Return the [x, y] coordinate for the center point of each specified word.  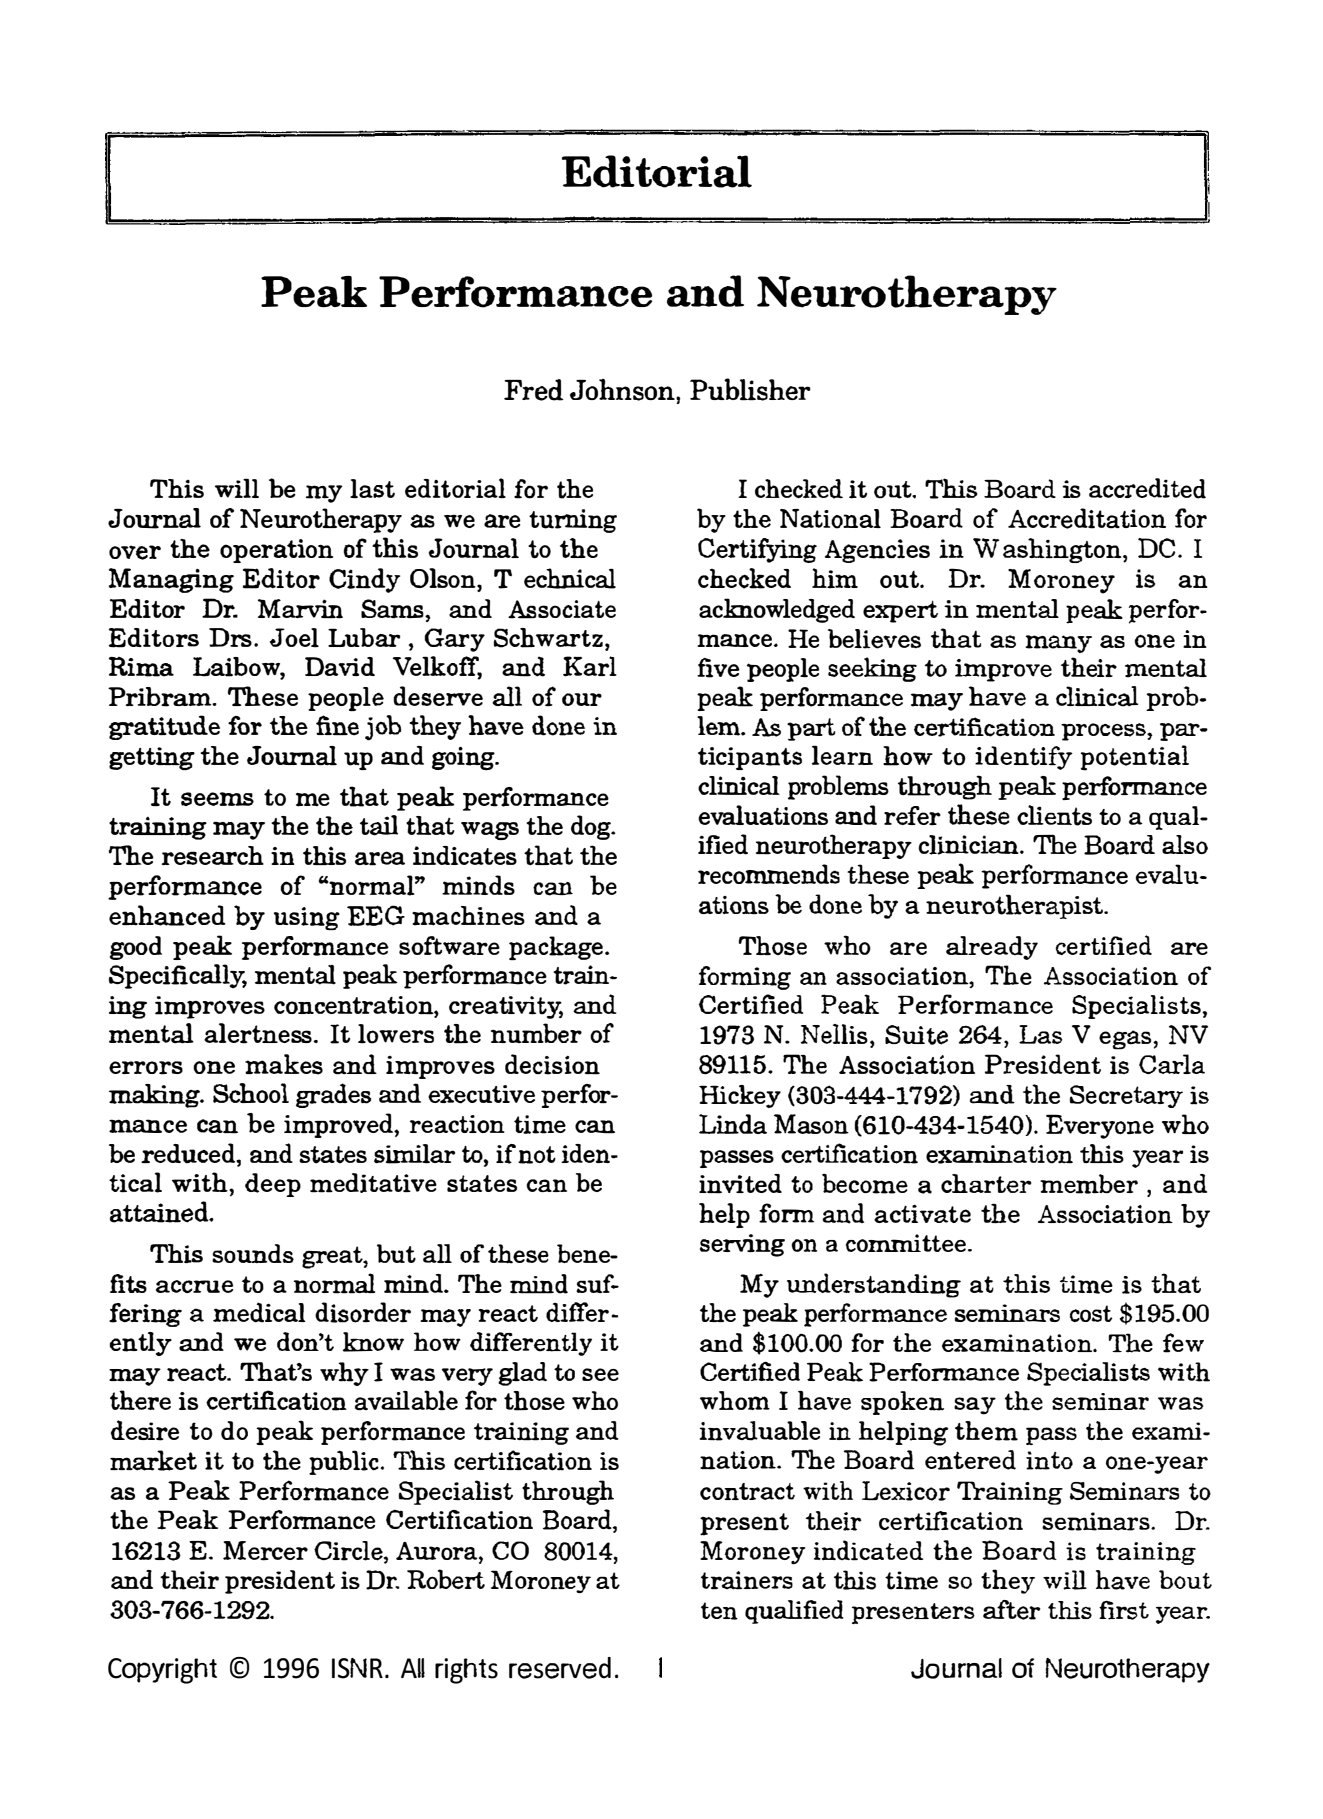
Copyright [162, 1671]
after [1012, 1610]
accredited [1147, 488]
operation [276, 551]
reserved [560, 1668]
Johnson [623, 390]
